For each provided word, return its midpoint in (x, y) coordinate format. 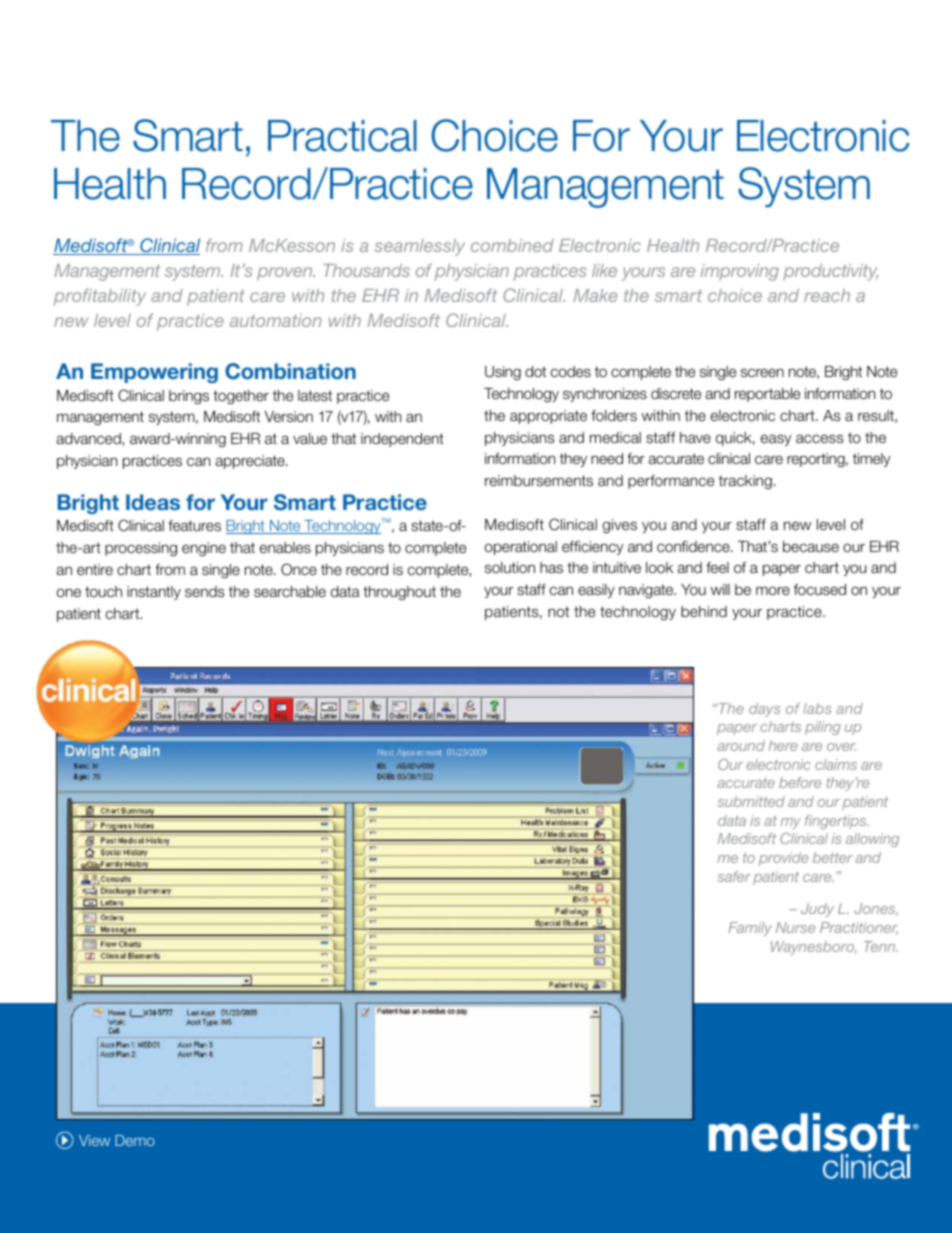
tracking (745, 482)
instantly (154, 593)
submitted (751, 801)
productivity (830, 272)
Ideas (153, 502)
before (800, 782)
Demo (135, 1140)
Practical (342, 136)
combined (512, 245)
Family (750, 929)
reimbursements (539, 481)
